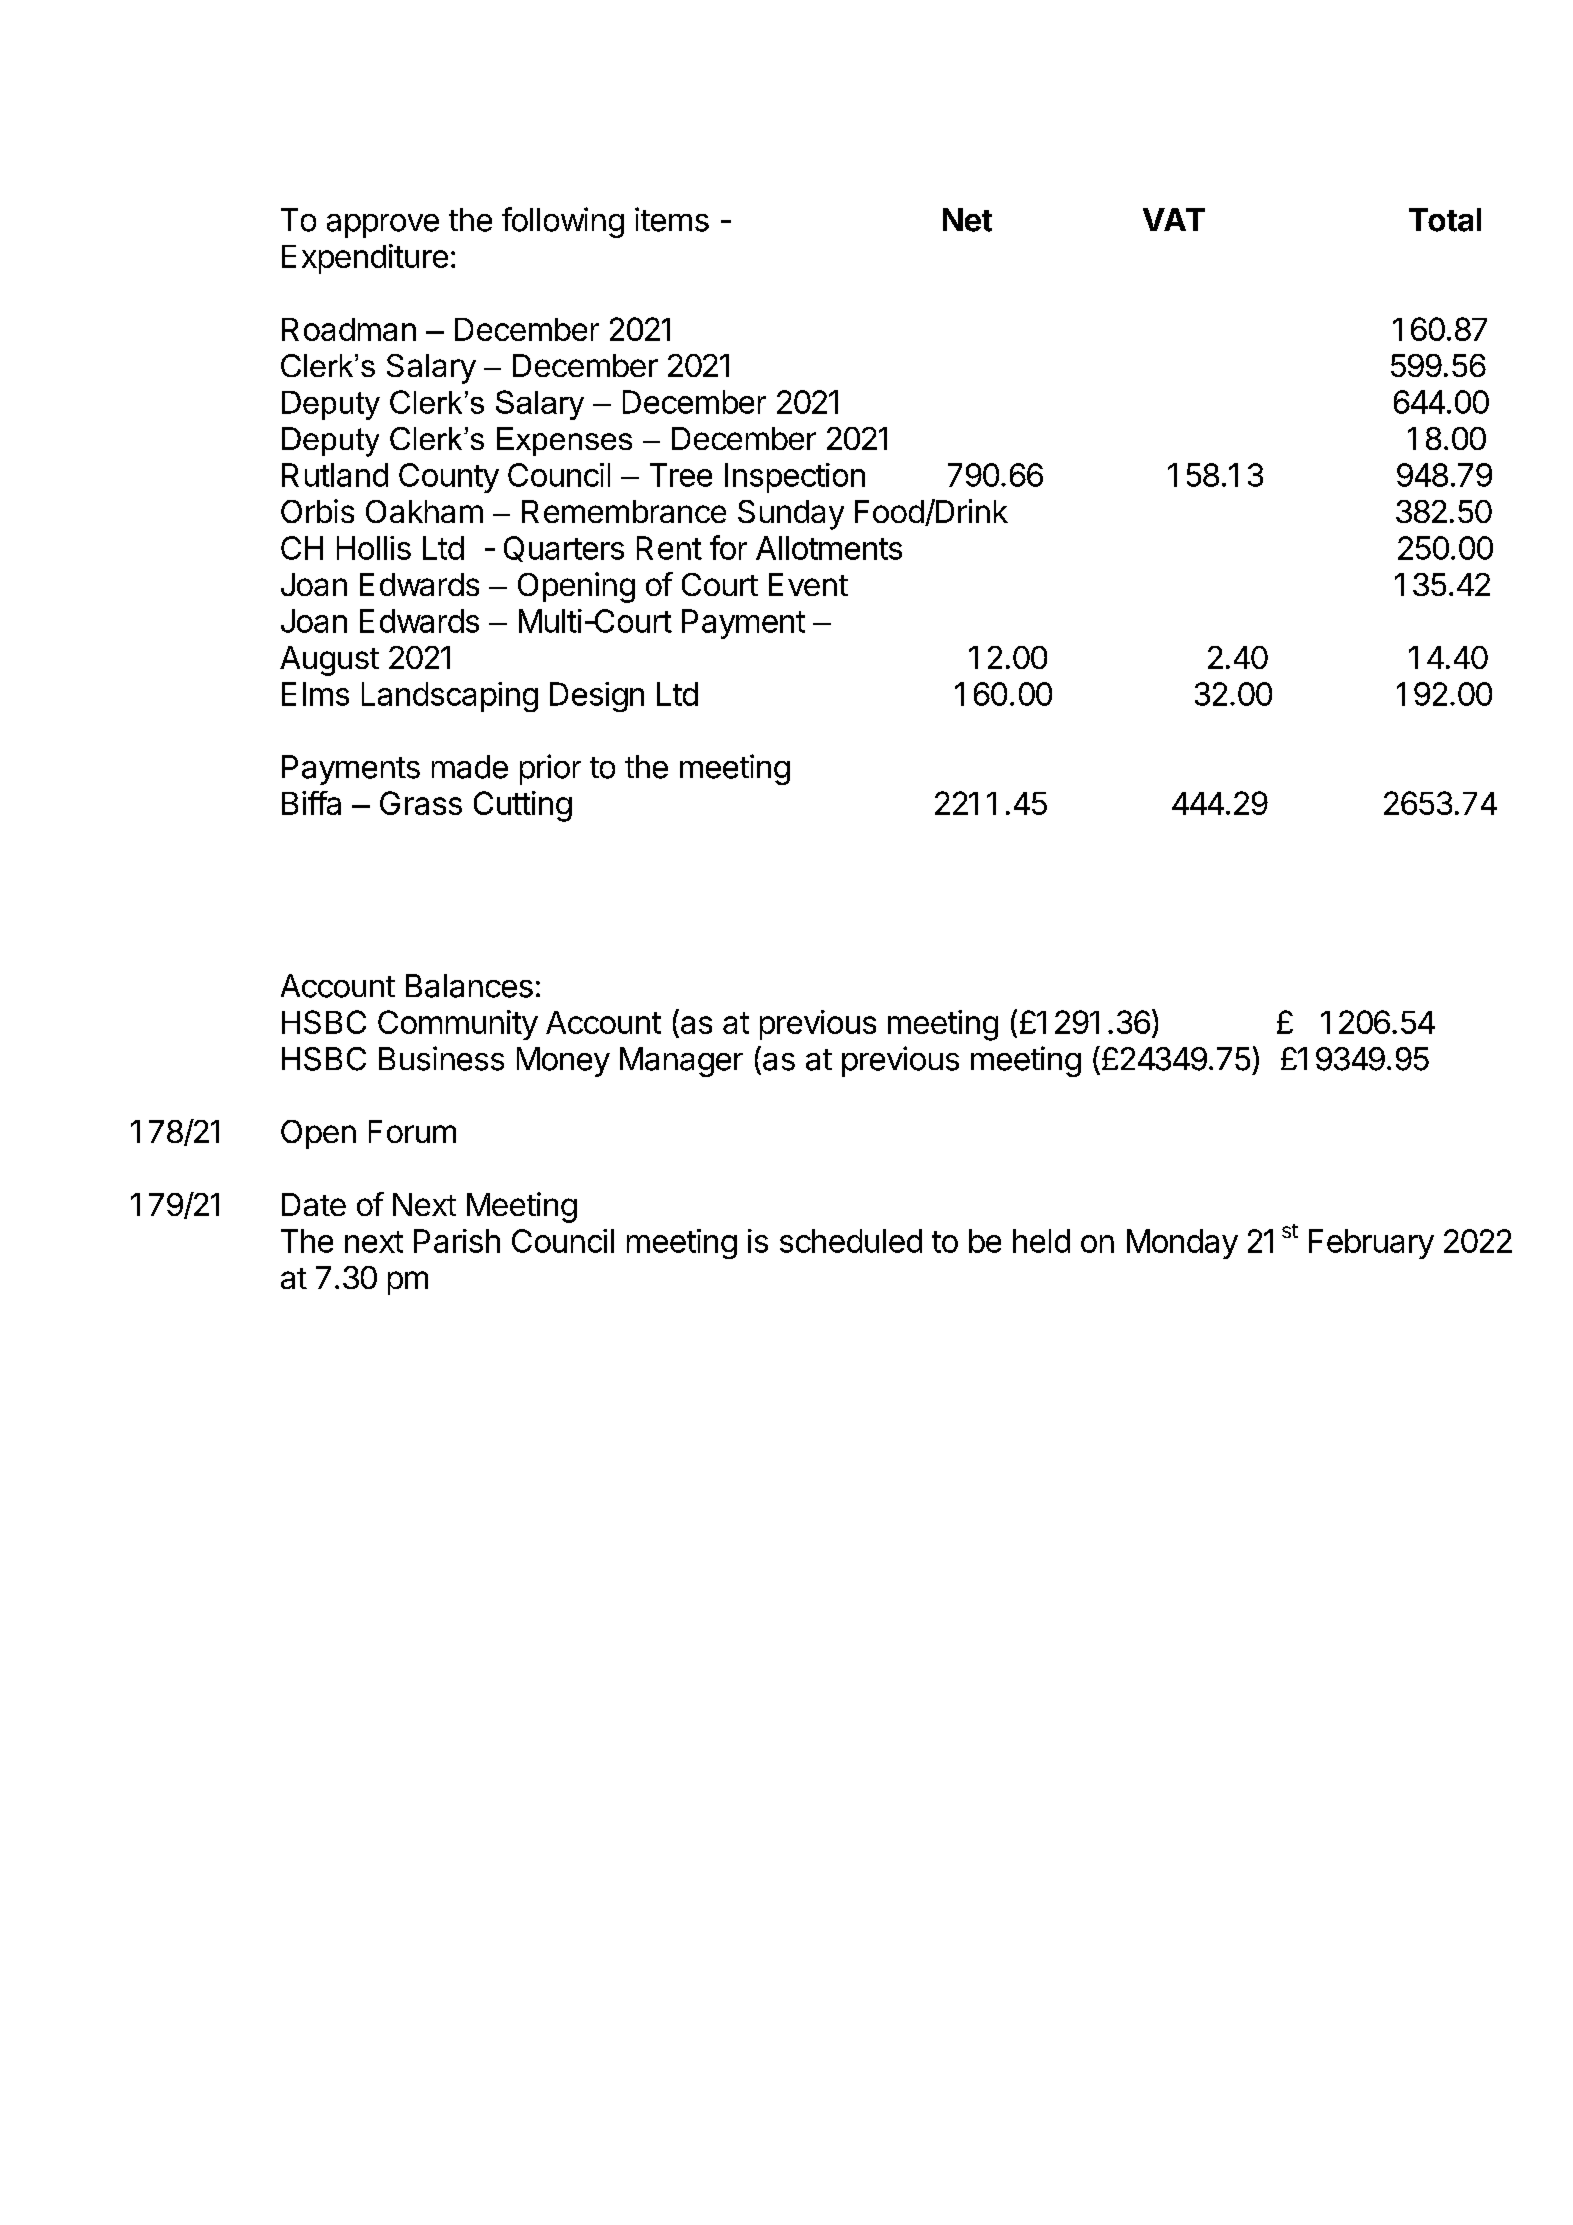 The height and width of the screenshot is (2225, 1573). I want to click on Grass, so click(421, 803).
